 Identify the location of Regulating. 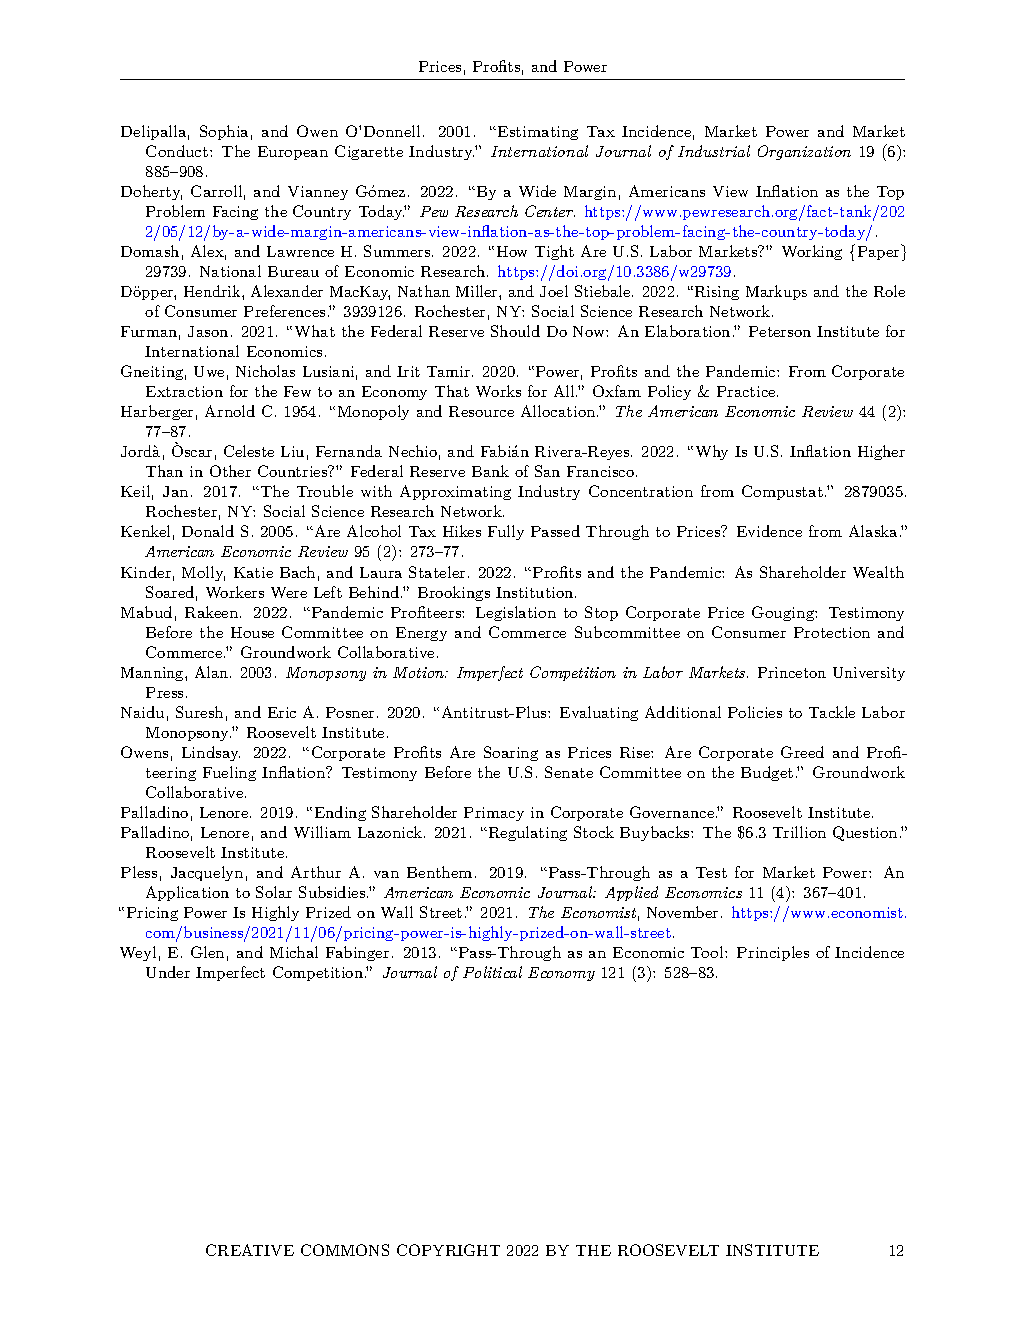
(526, 833).
